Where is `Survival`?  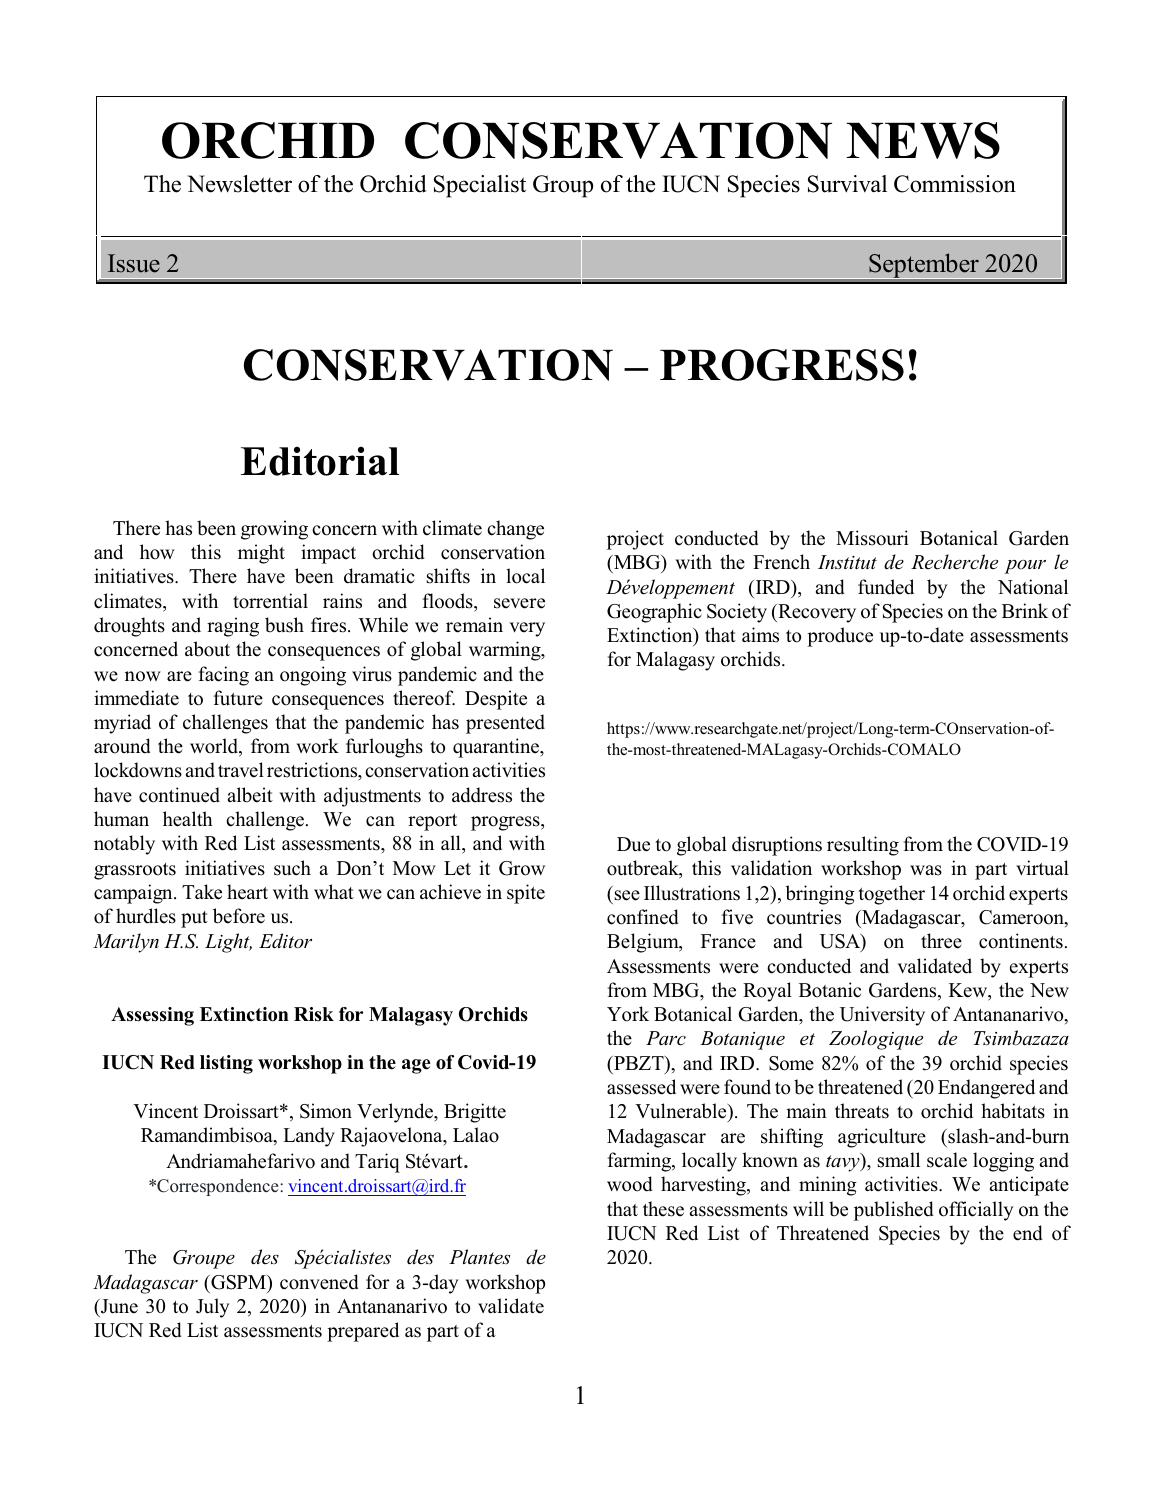 Survival is located at coordinates (847, 184).
